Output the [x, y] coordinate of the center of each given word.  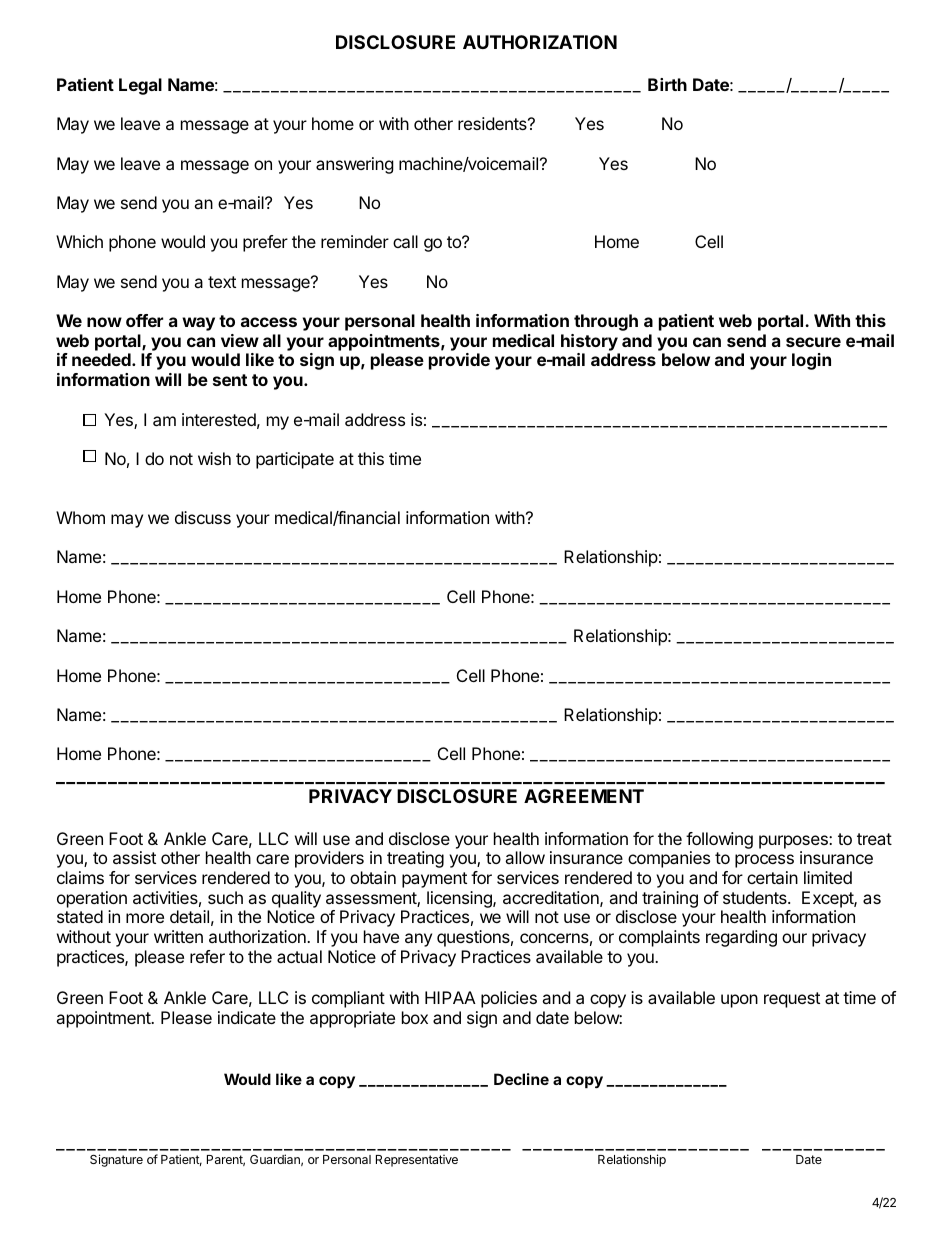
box [415, 1017]
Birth [667, 84]
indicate [247, 1017]
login [811, 361]
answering [355, 165]
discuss [203, 517]
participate [295, 460]
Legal [140, 86]
